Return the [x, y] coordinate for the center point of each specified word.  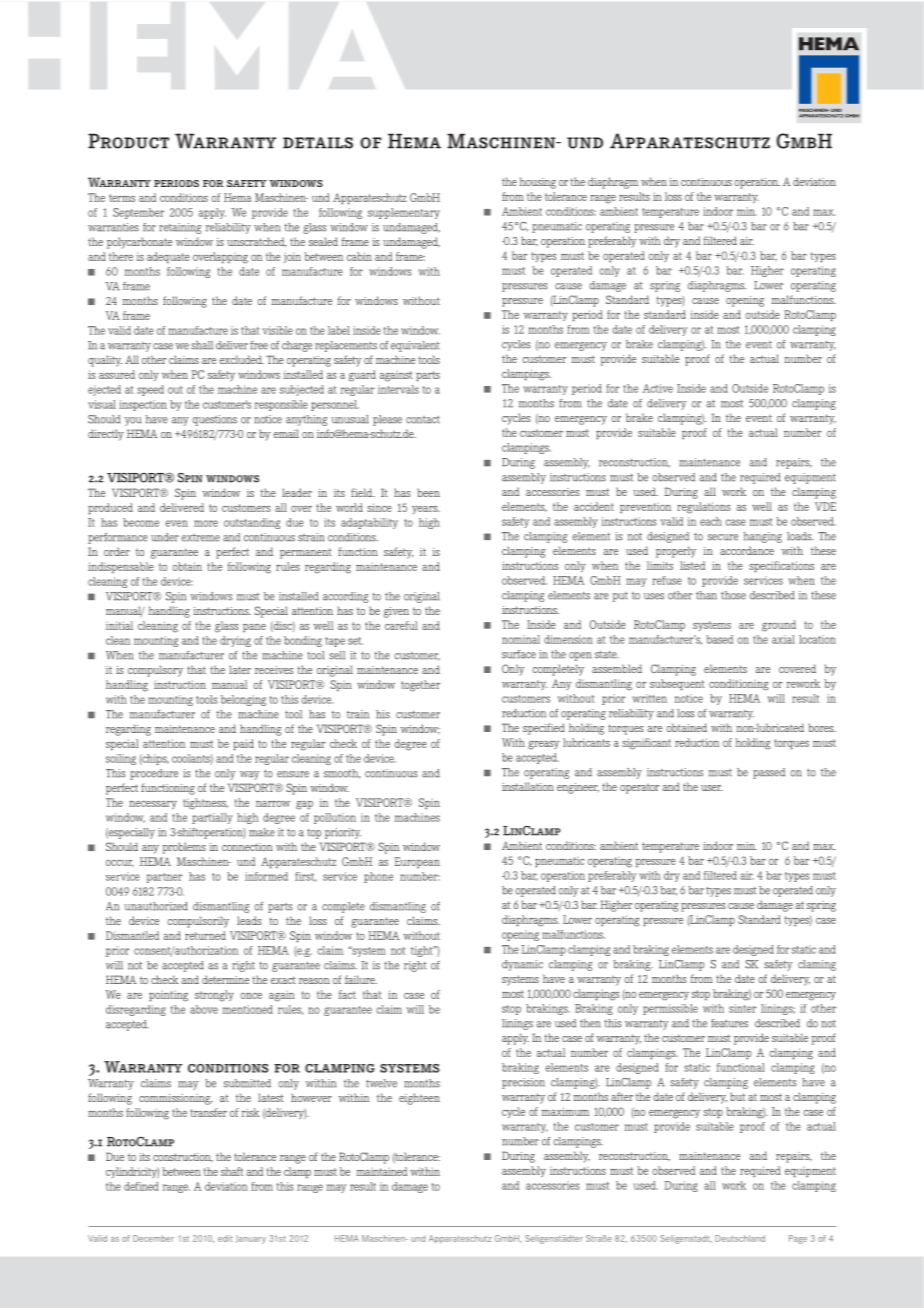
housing [538, 183]
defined [141, 1186]
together [420, 686]
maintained [382, 1171]
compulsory [155, 671]
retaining [180, 228]
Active [658, 388]
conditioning [738, 685]
